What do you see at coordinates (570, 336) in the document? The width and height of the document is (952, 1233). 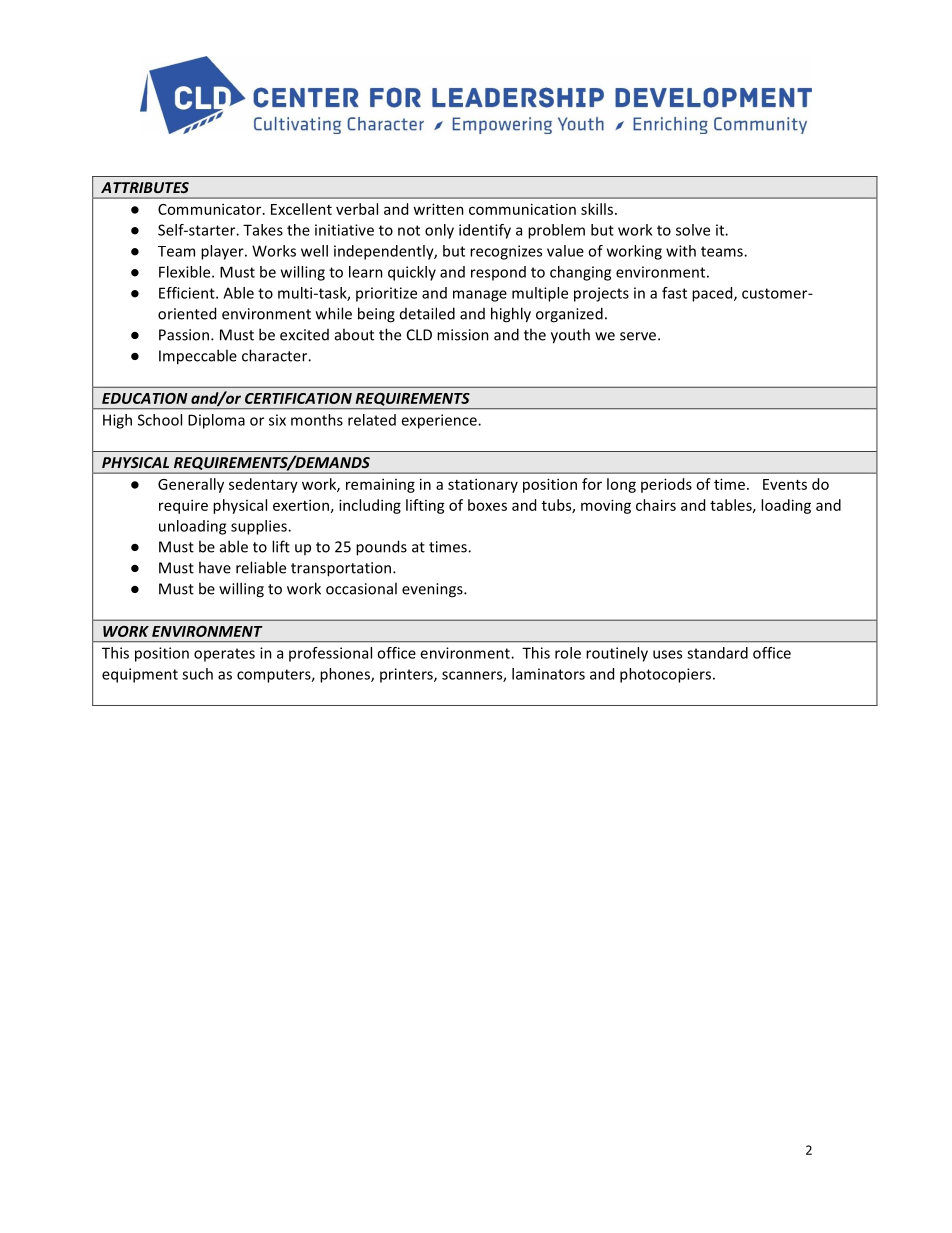 I see `youth` at bounding box center [570, 336].
